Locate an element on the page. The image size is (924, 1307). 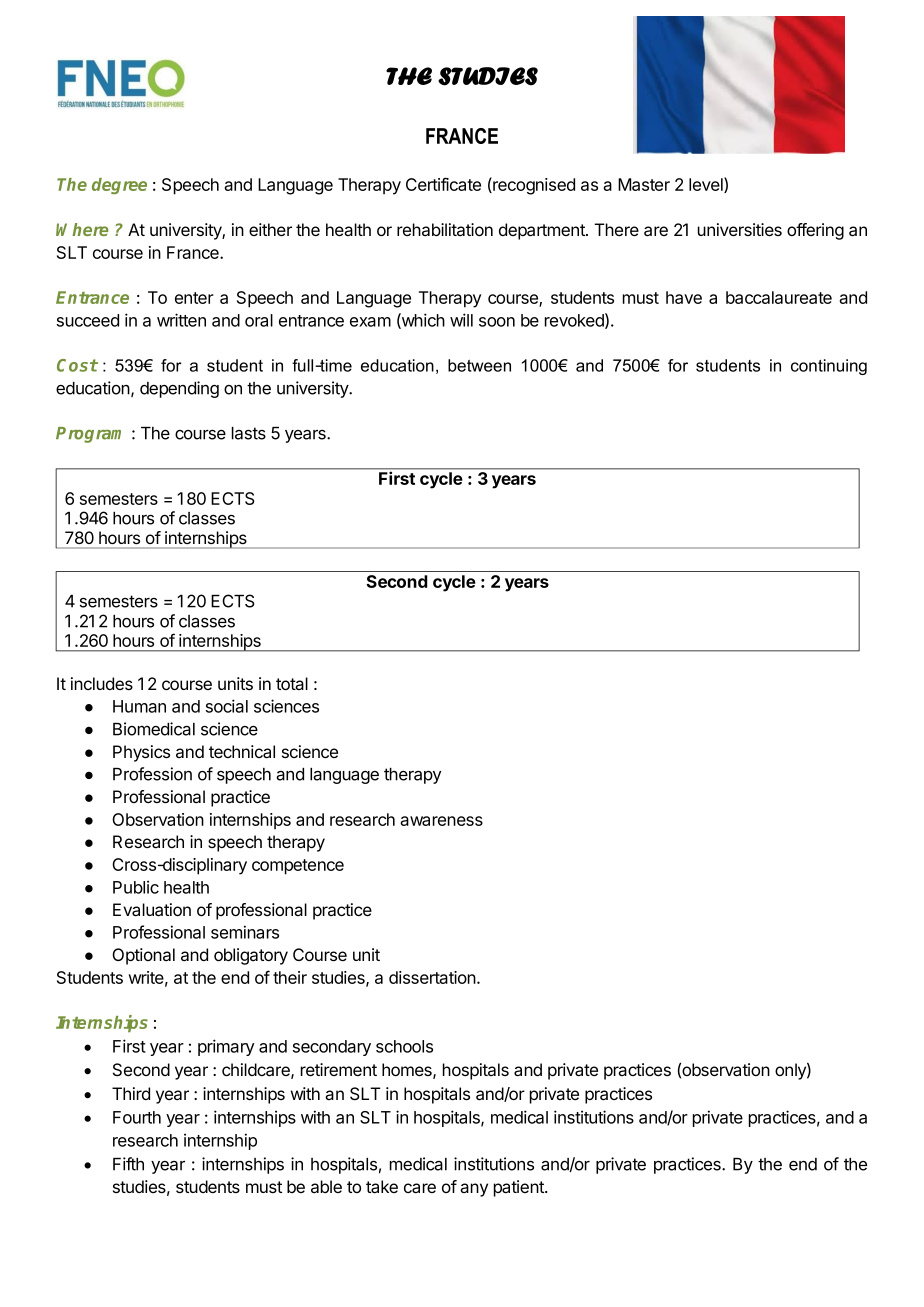
total is located at coordinates (292, 683).
